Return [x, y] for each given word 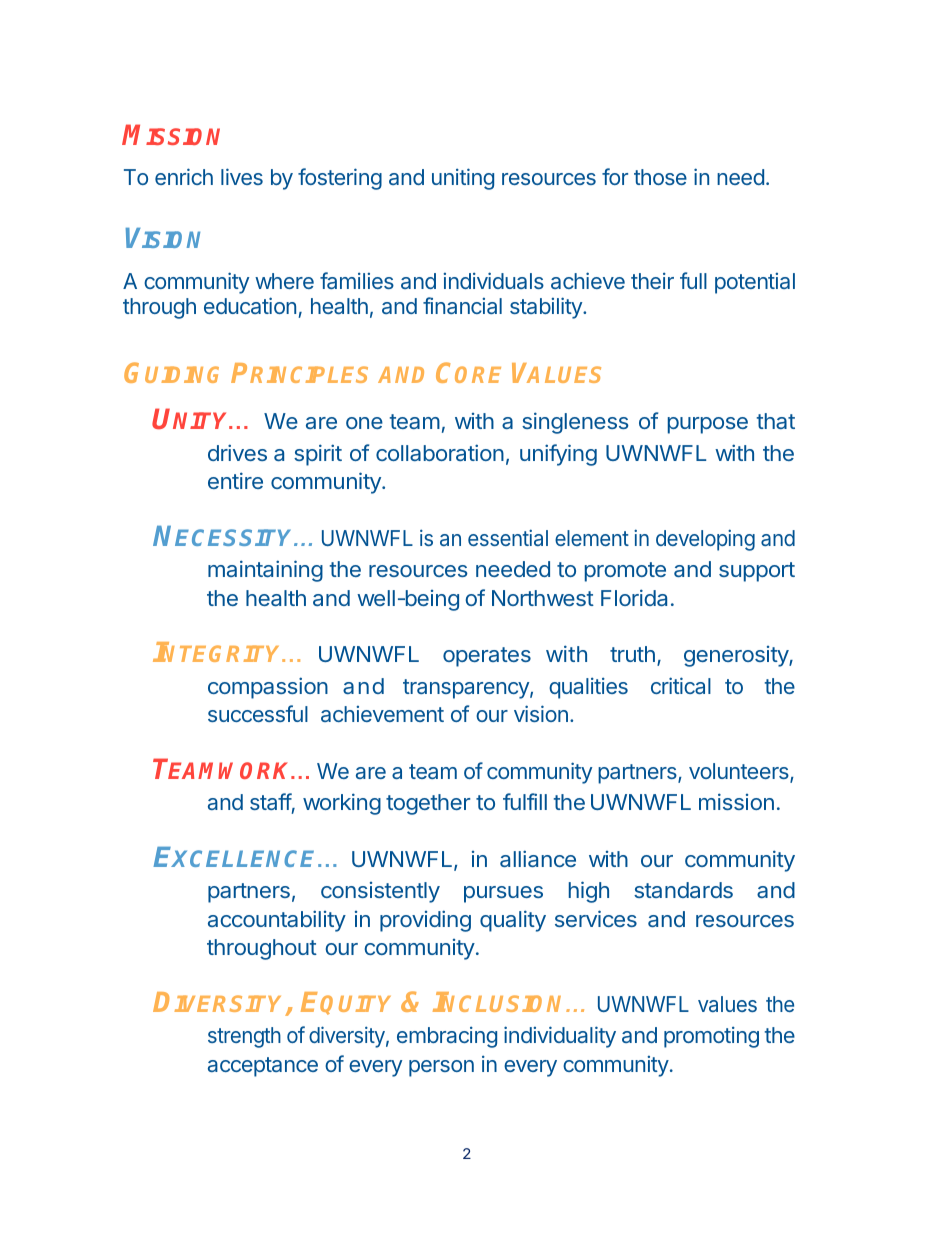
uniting [463, 179]
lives [242, 176]
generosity [737, 656]
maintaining [265, 571]
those [660, 177]
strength [244, 1037]
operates [487, 657]
